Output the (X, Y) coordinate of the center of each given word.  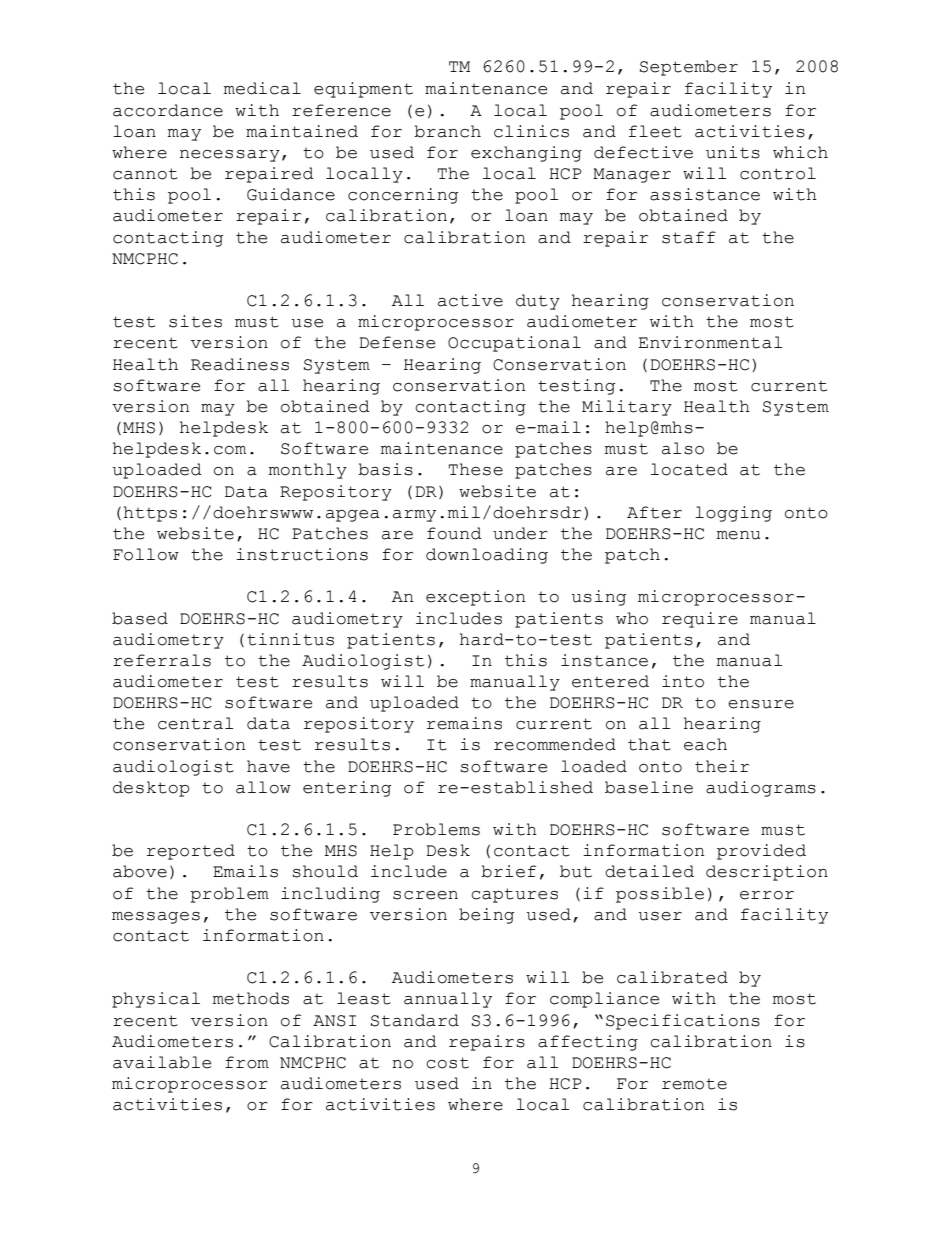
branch (447, 131)
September (689, 68)
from (247, 1062)
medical (262, 88)
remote (694, 1084)
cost (447, 1063)
